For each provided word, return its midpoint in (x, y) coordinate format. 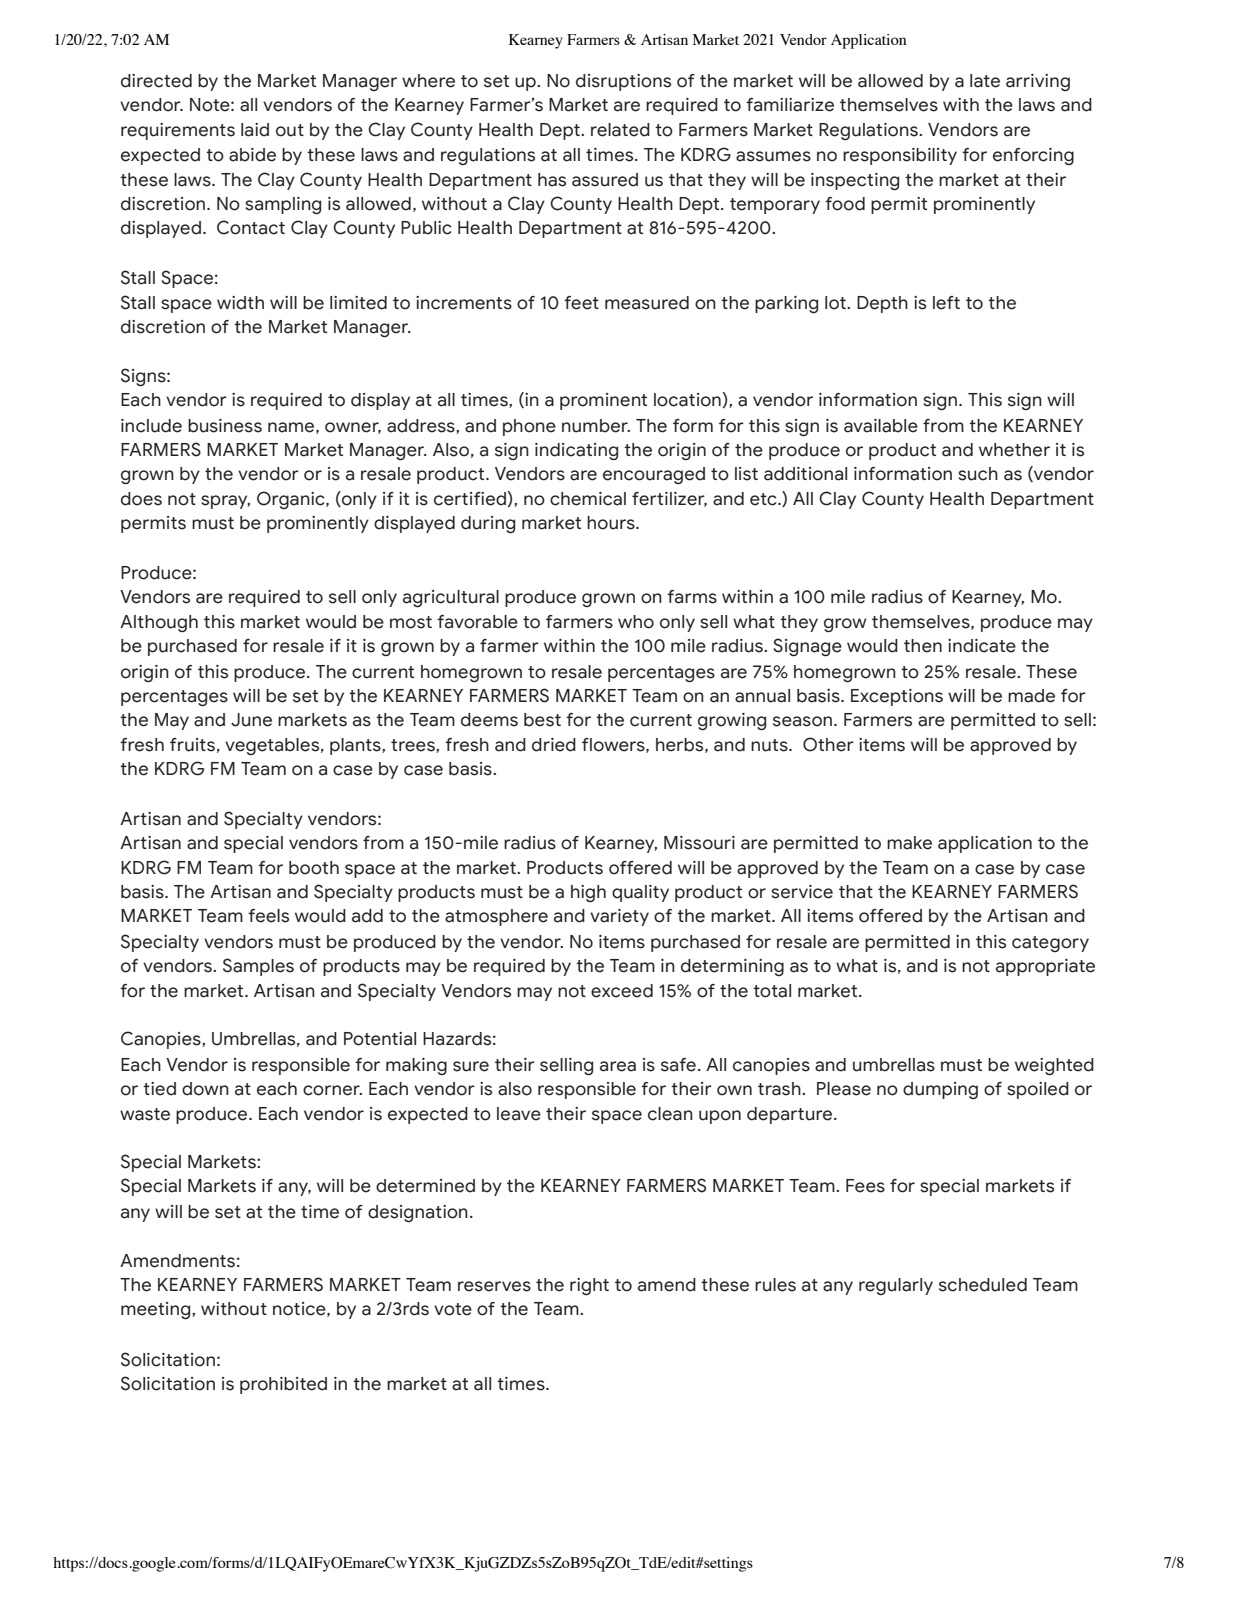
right (589, 1287)
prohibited (283, 1385)
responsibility (900, 156)
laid (255, 130)
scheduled (983, 1285)
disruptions (623, 82)
